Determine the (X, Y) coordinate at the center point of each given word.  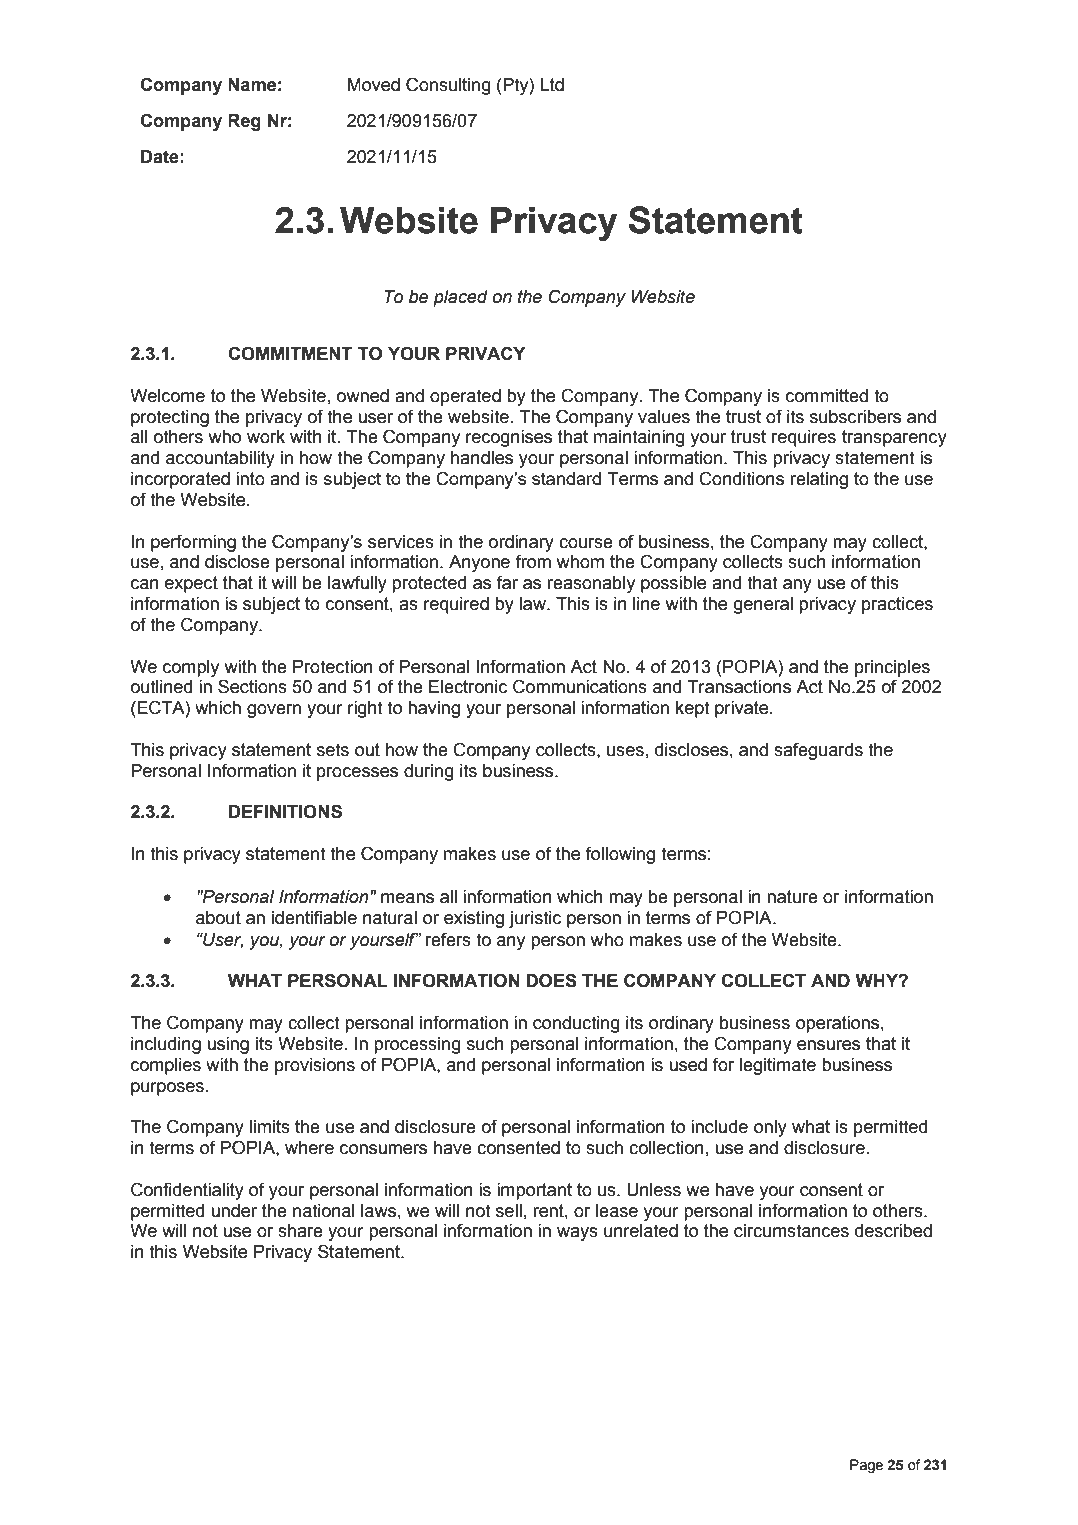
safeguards (818, 751)
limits (270, 1127)
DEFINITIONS (285, 811)
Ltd (552, 85)
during (429, 772)
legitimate (778, 1066)
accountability (220, 459)
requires (804, 438)
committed (827, 396)
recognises (509, 438)
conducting (576, 1024)
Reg (244, 122)
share (300, 1231)
